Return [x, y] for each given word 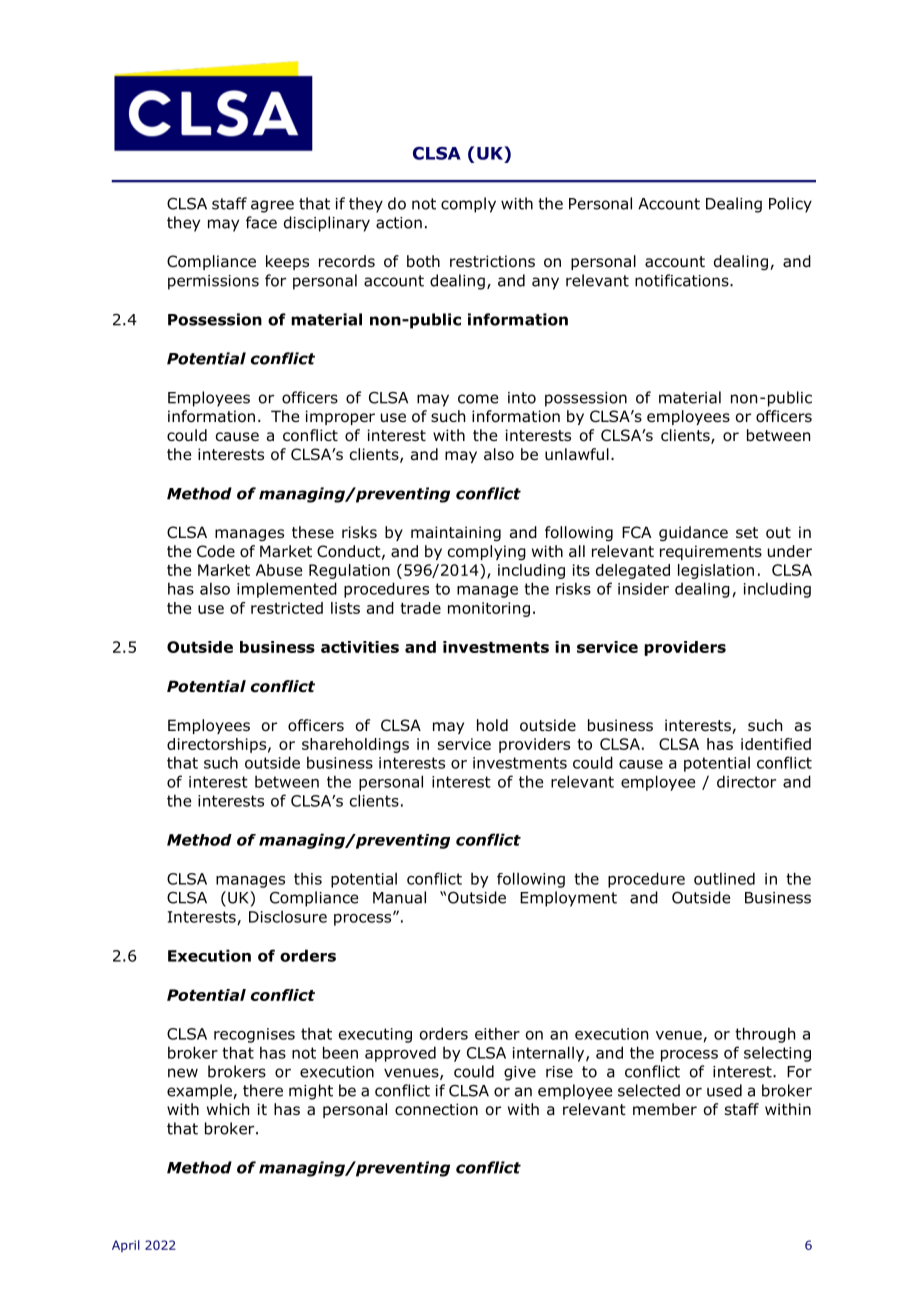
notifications [683, 280]
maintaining [456, 533]
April [126, 1246]
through [765, 1035]
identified [776, 744]
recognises [254, 1035]
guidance [693, 533]
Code [216, 551]
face [261, 222]
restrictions [492, 261]
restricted [287, 608]
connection [436, 1109]
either [497, 1033]
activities [360, 647]
